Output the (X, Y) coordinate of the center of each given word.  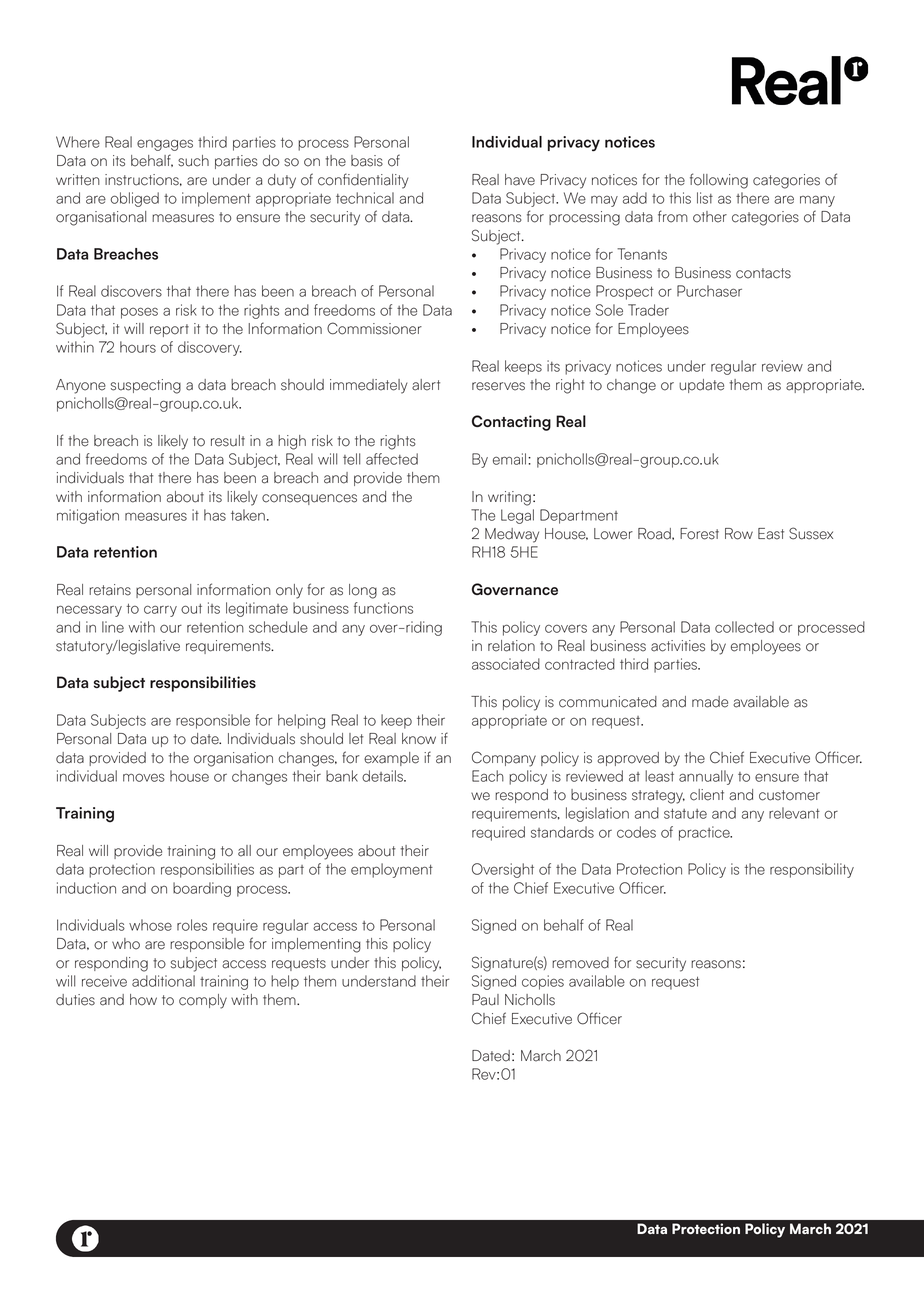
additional (163, 981)
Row (739, 534)
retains (110, 590)
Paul (485, 1000)
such (193, 161)
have (520, 180)
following (719, 181)
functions (383, 608)
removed (580, 963)
